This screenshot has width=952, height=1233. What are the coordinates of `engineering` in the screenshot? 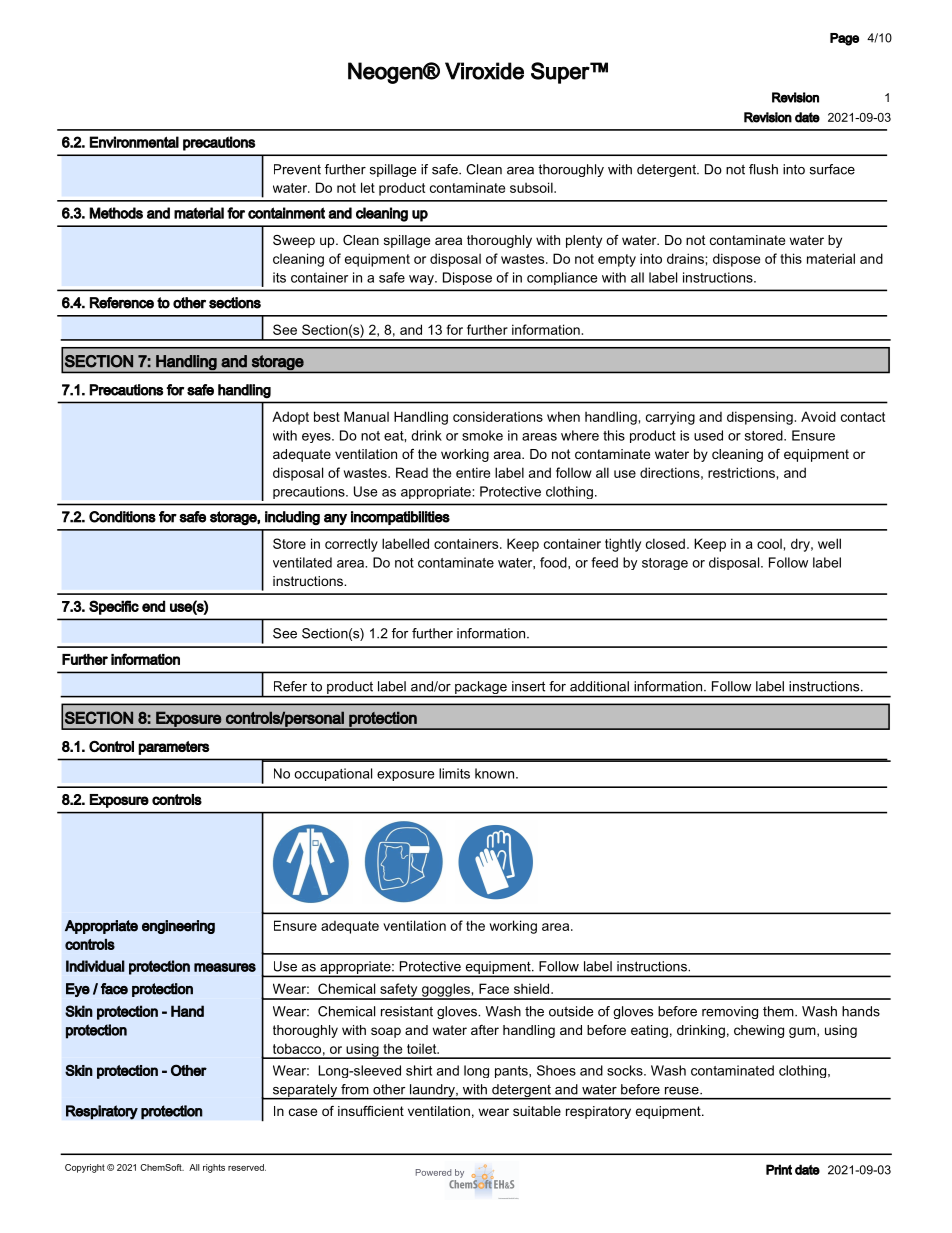 It's located at (178, 927).
